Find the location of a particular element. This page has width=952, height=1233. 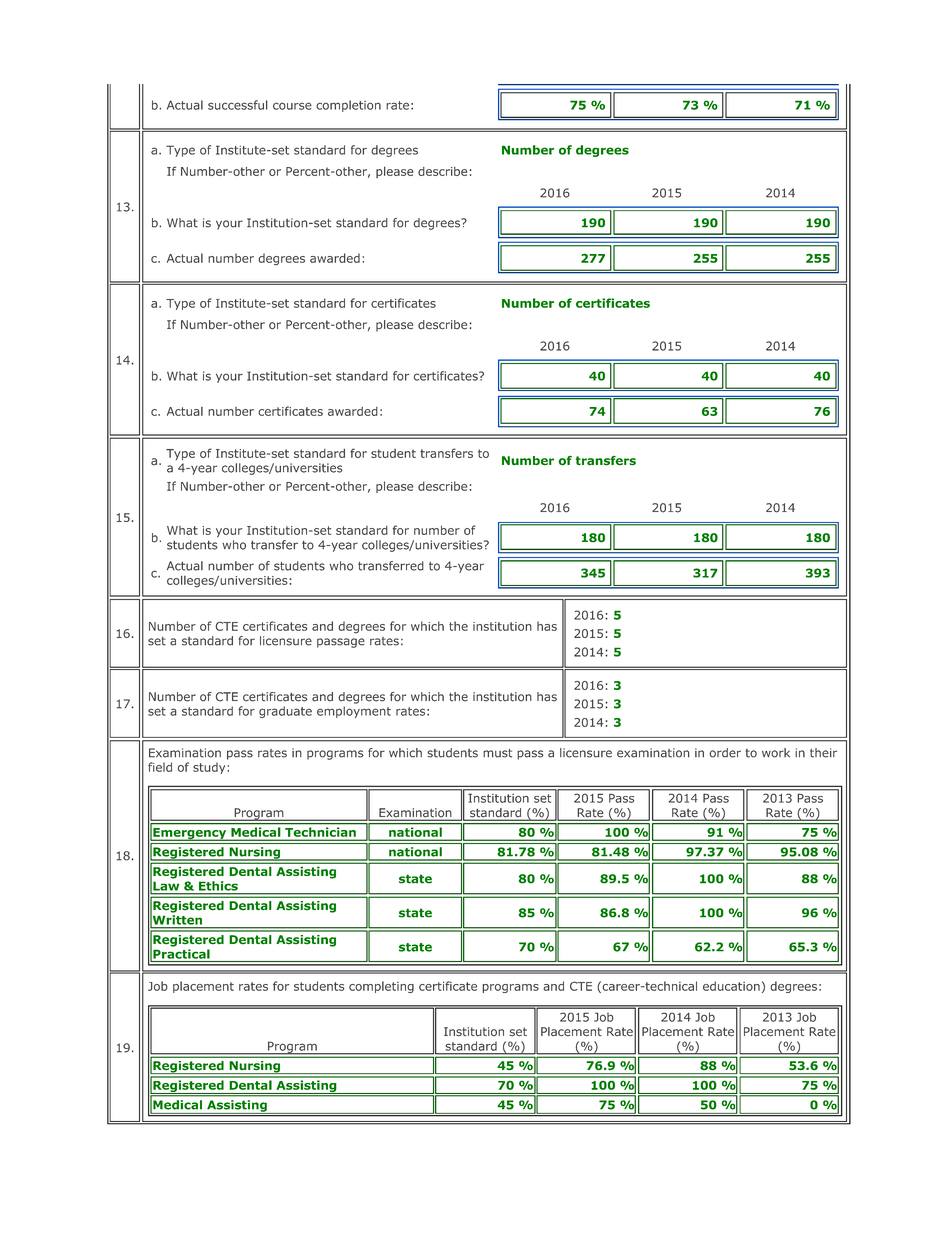

work is located at coordinates (776, 753).
